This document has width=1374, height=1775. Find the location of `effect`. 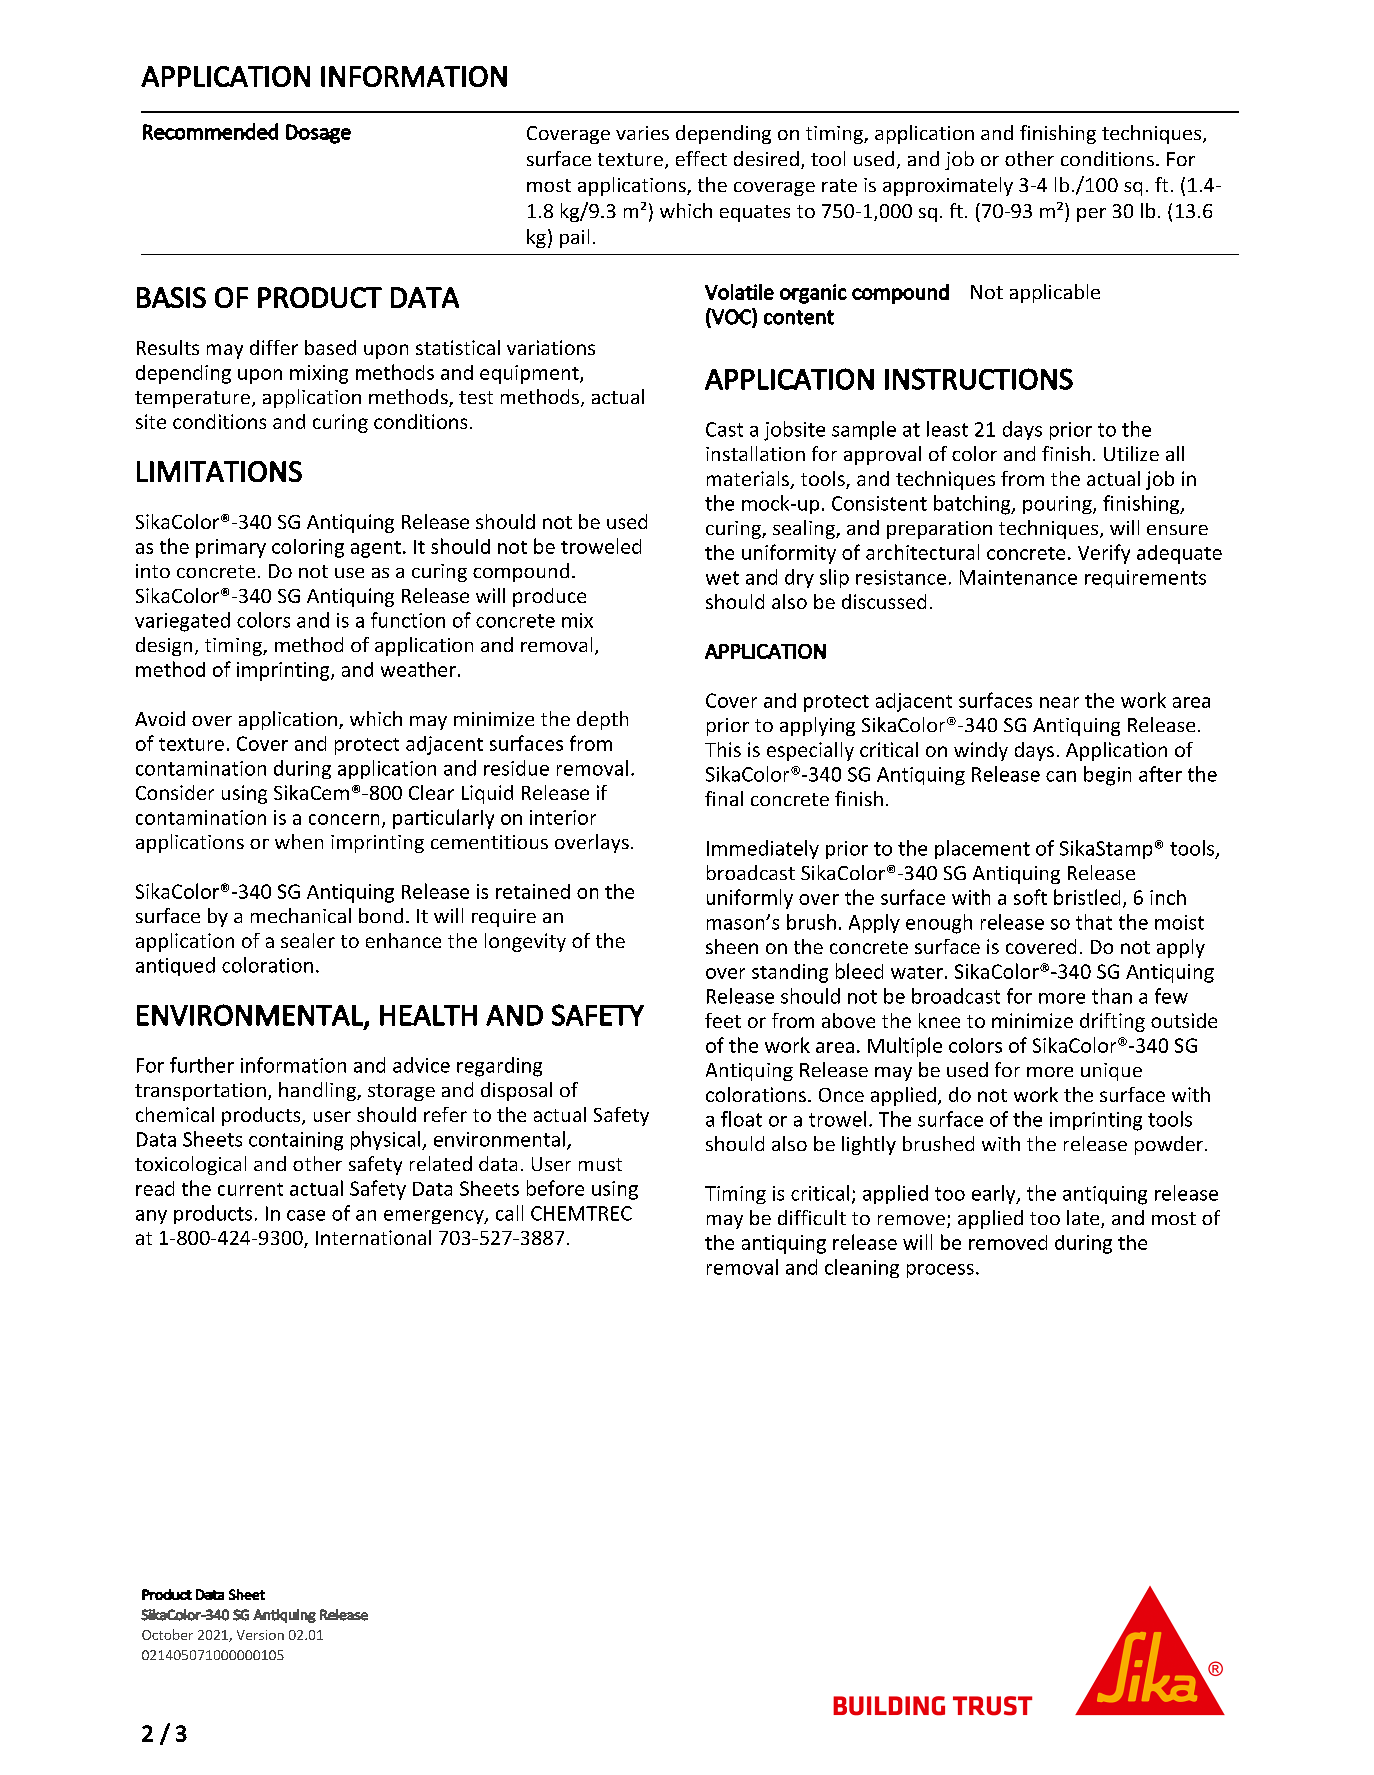

effect is located at coordinates (701, 158).
